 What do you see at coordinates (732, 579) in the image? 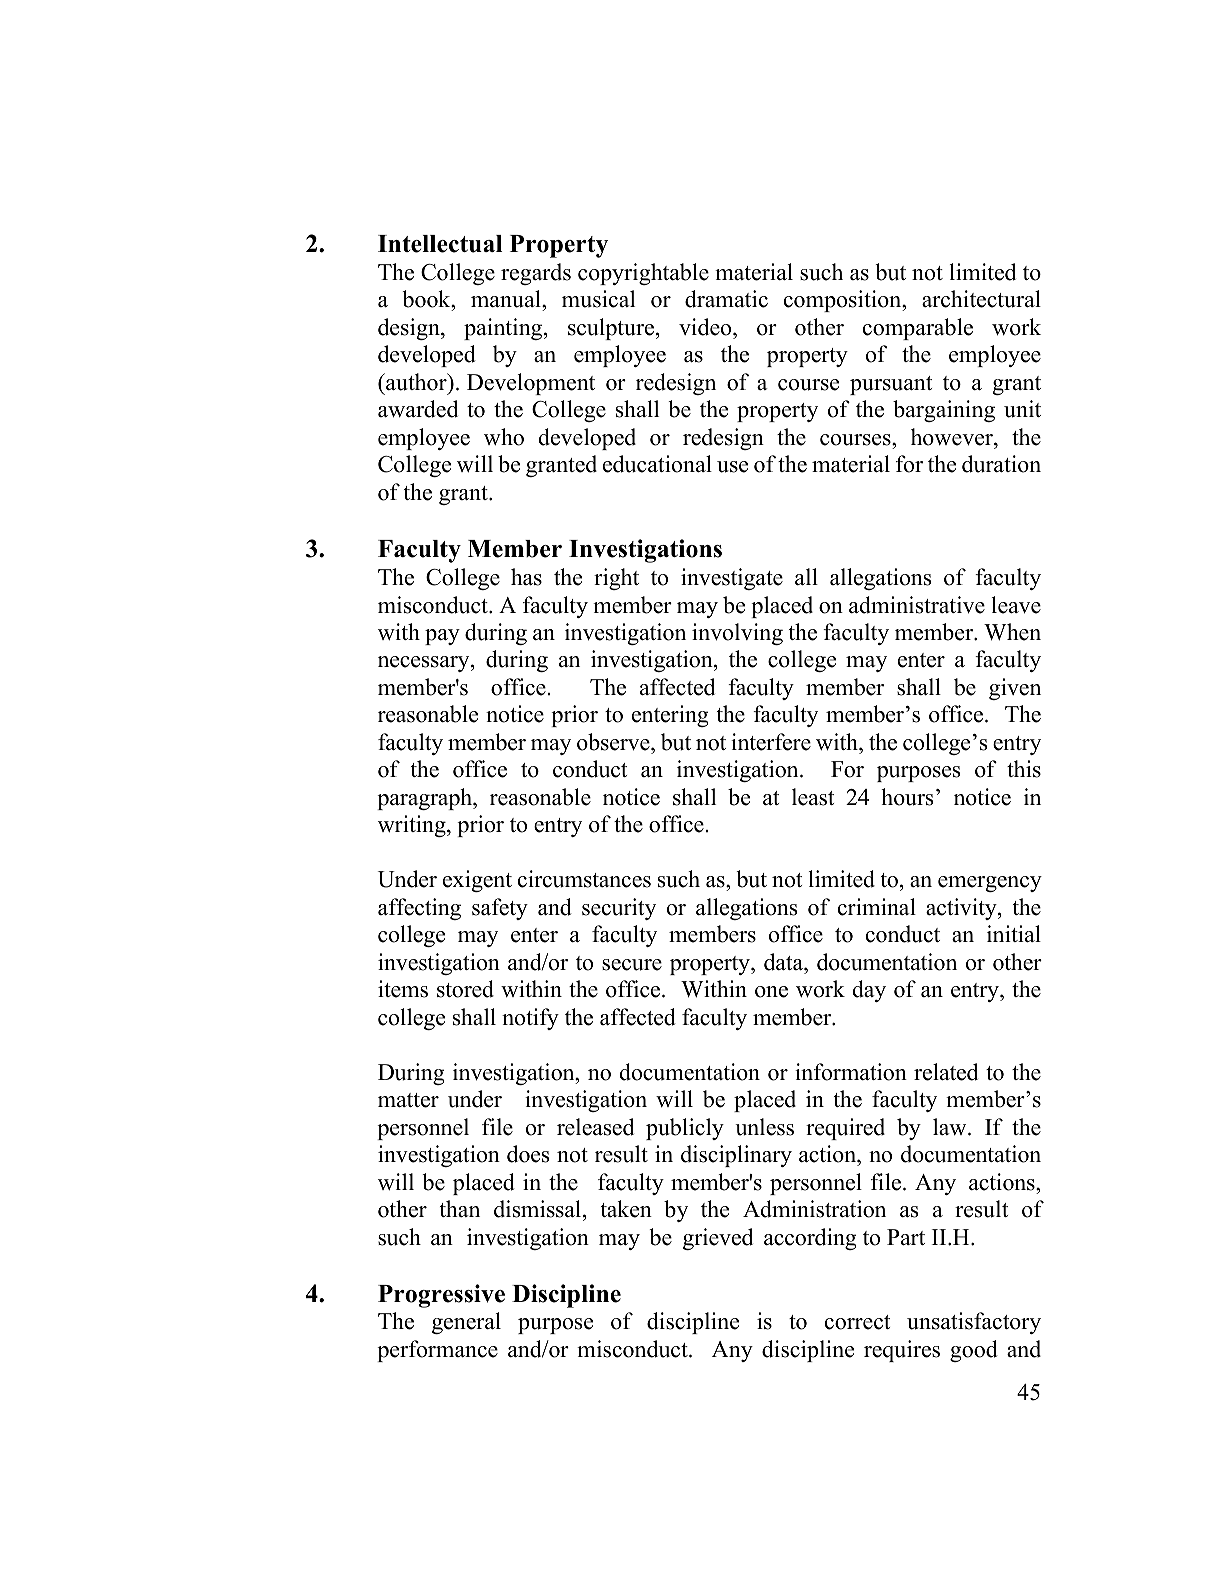
I see `investigate` at bounding box center [732, 579].
